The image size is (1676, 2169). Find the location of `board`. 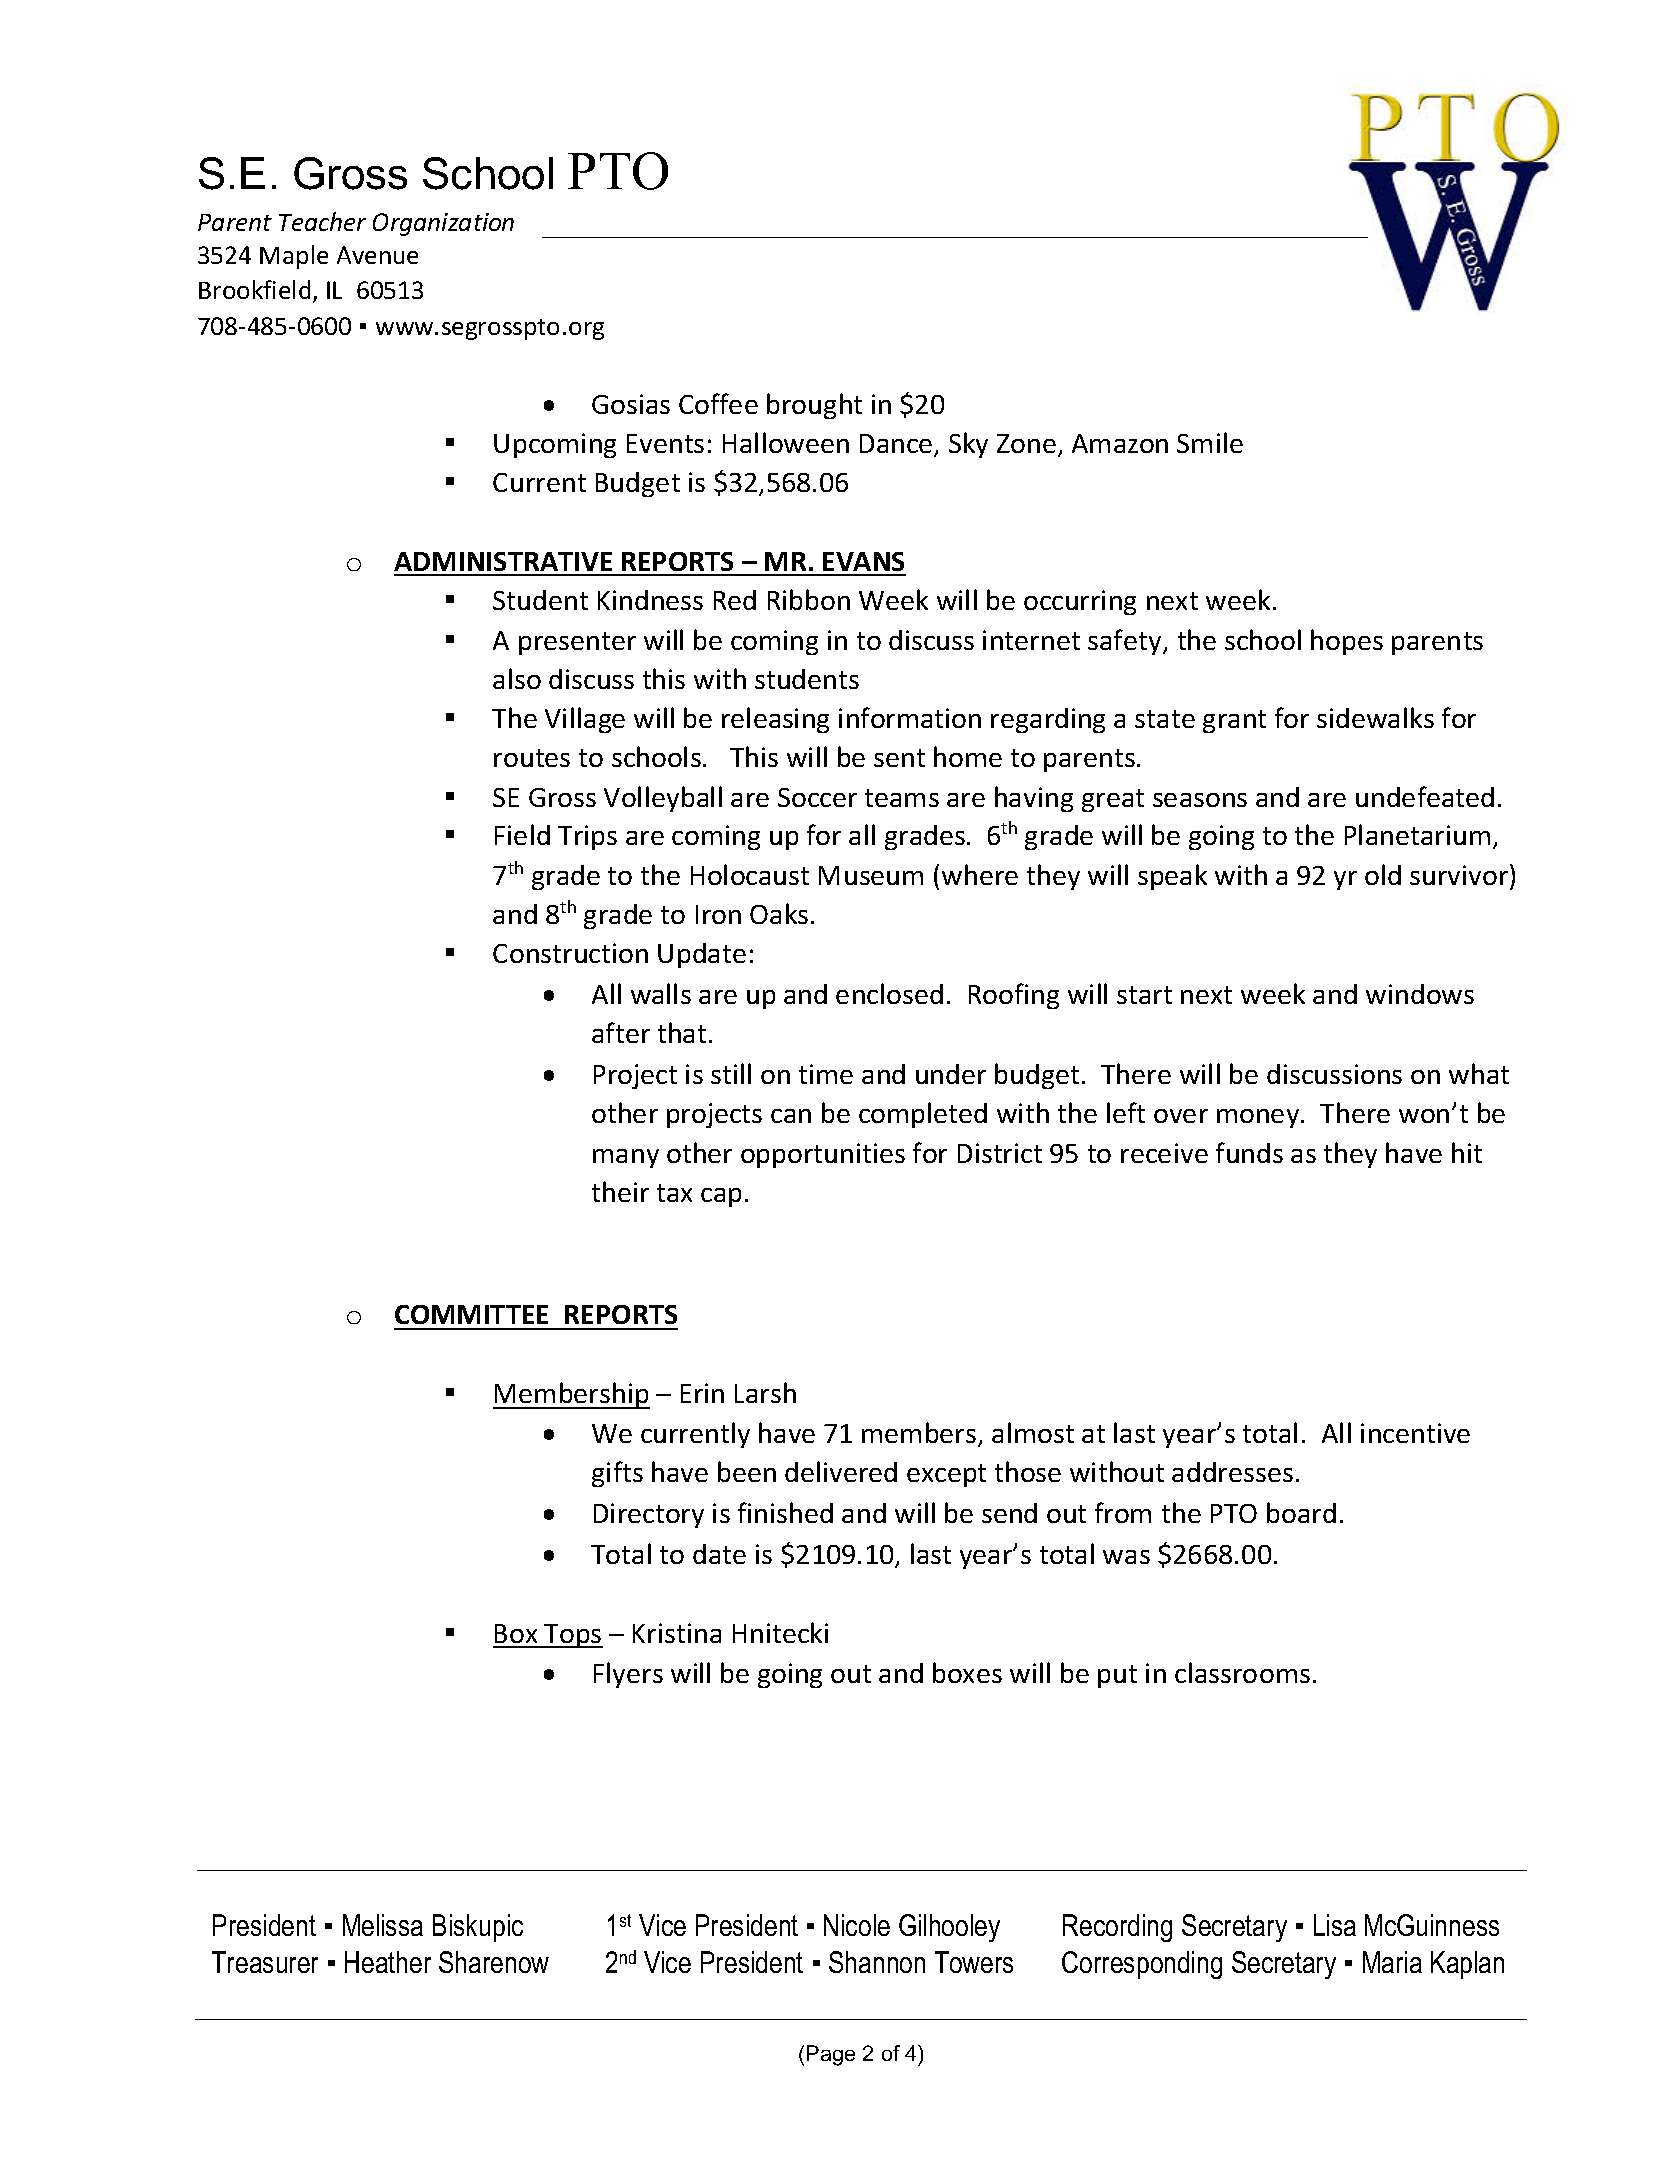

board is located at coordinates (1301, 1512).
